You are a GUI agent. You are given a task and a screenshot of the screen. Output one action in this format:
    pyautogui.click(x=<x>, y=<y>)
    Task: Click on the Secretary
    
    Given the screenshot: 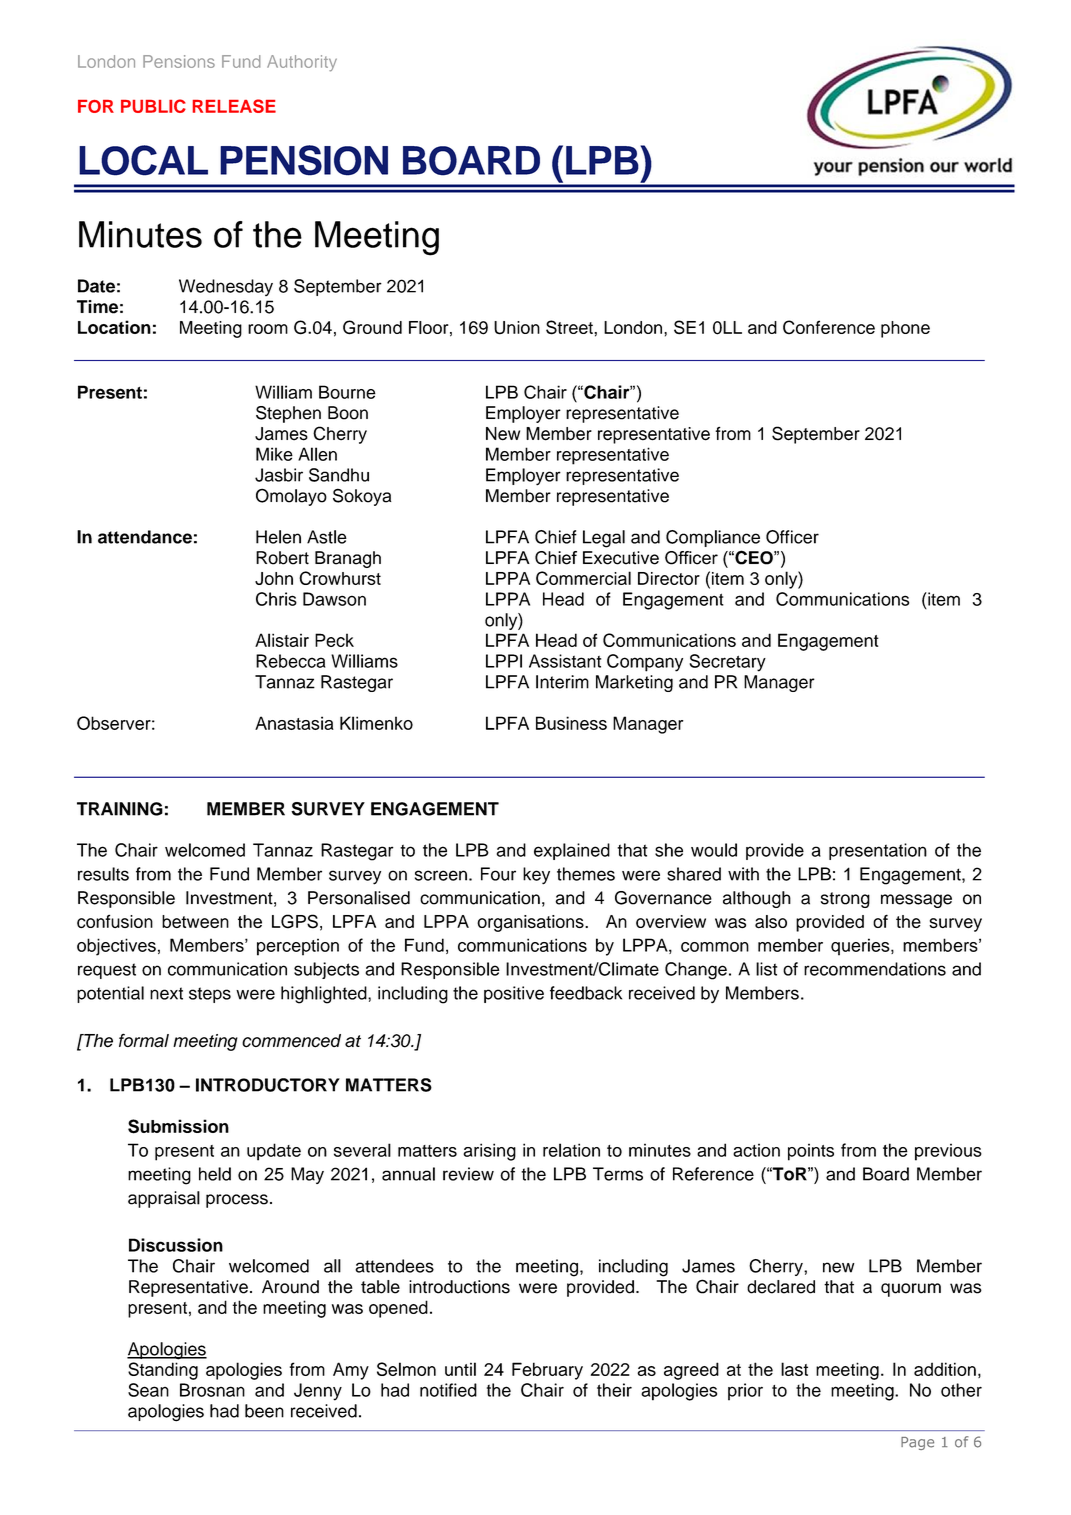 What is the action you would take?
    pyautogui.click(x=727, y=663)
